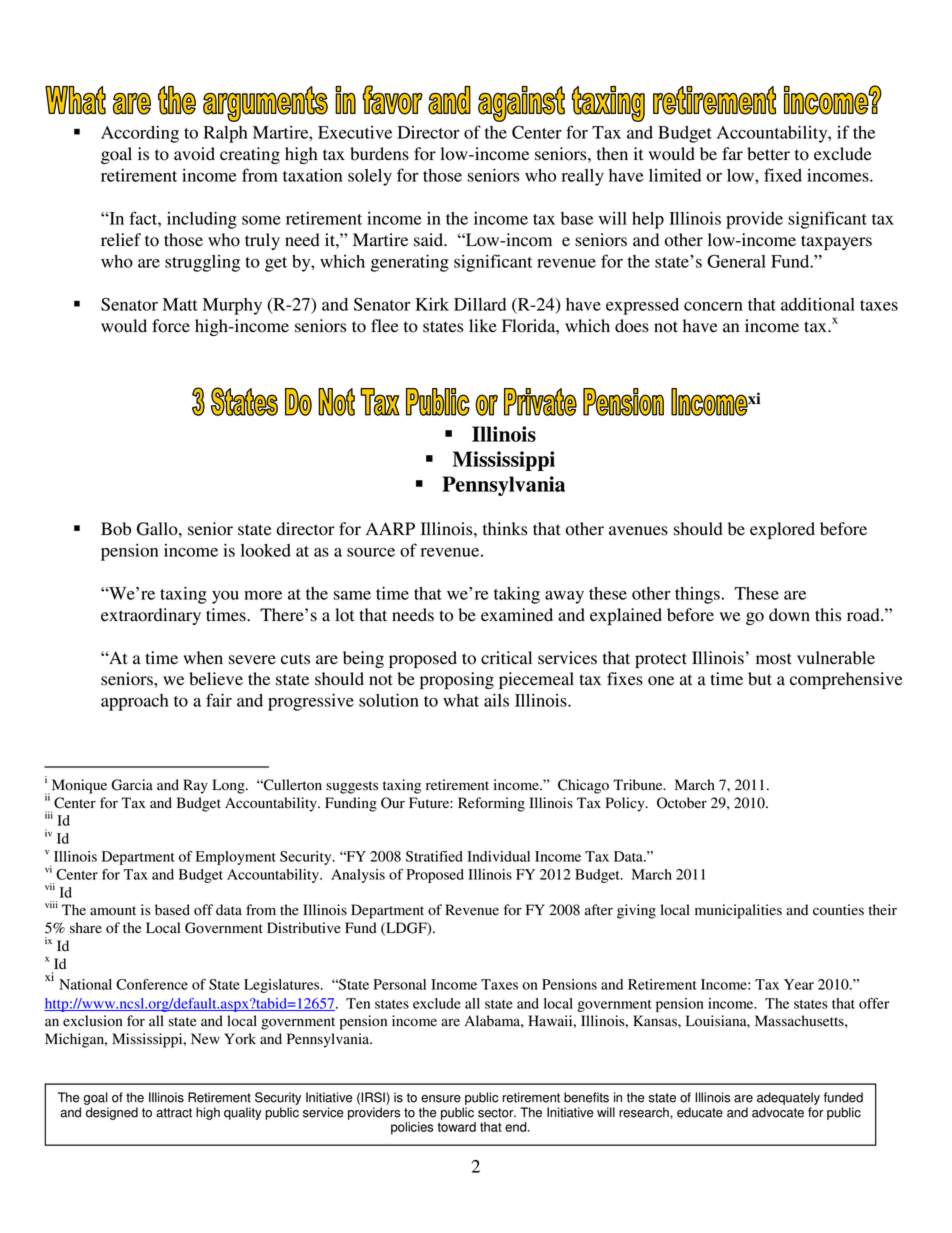  What do you see at coordinates (379, 154) in the screenshot?
I see `burdens` at bounding box center [379, 154].
